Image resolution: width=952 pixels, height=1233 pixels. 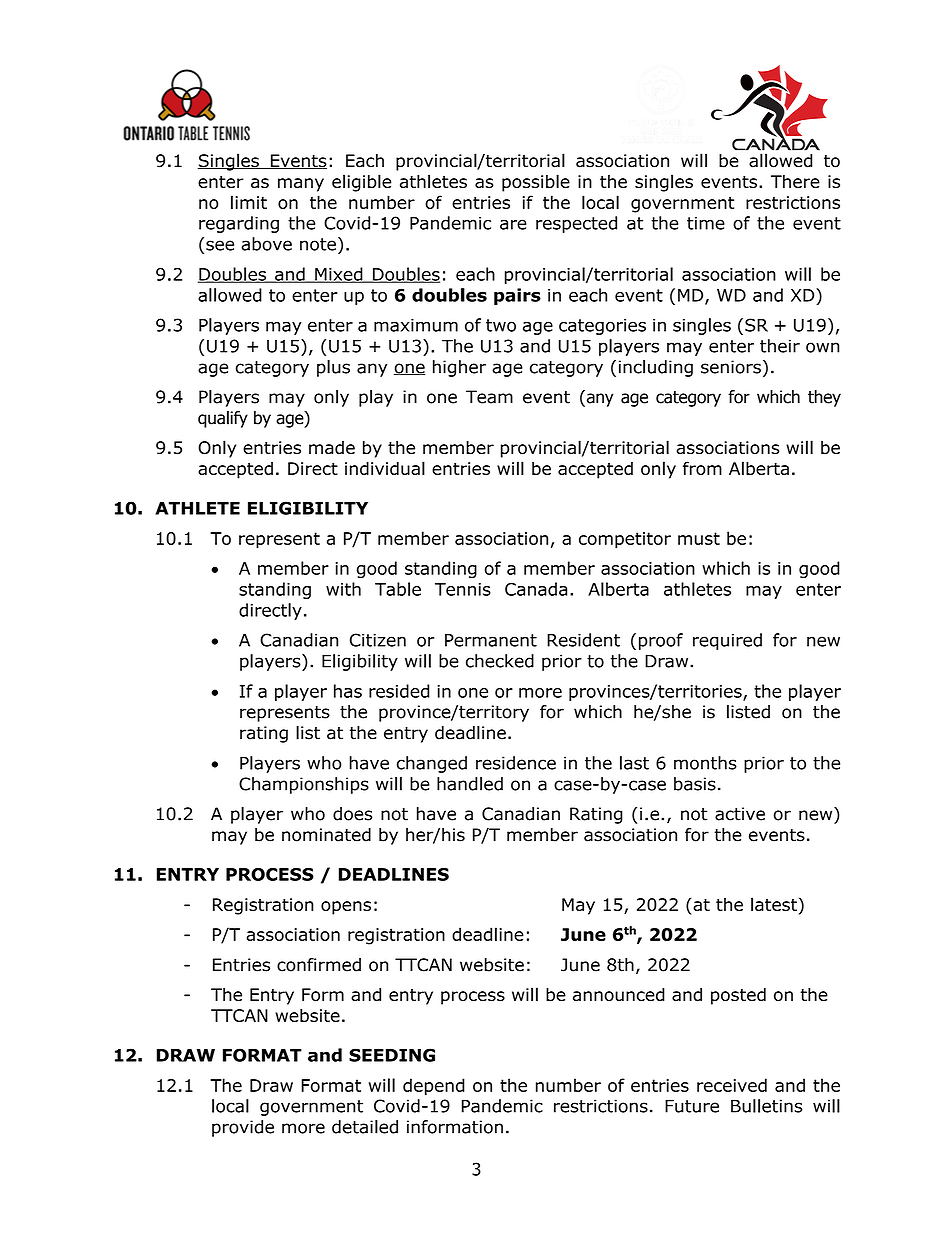 What do you see at coordinates (434, 1087) in the screenshot?
I see `depend` at bounding box center [434, 1087].
